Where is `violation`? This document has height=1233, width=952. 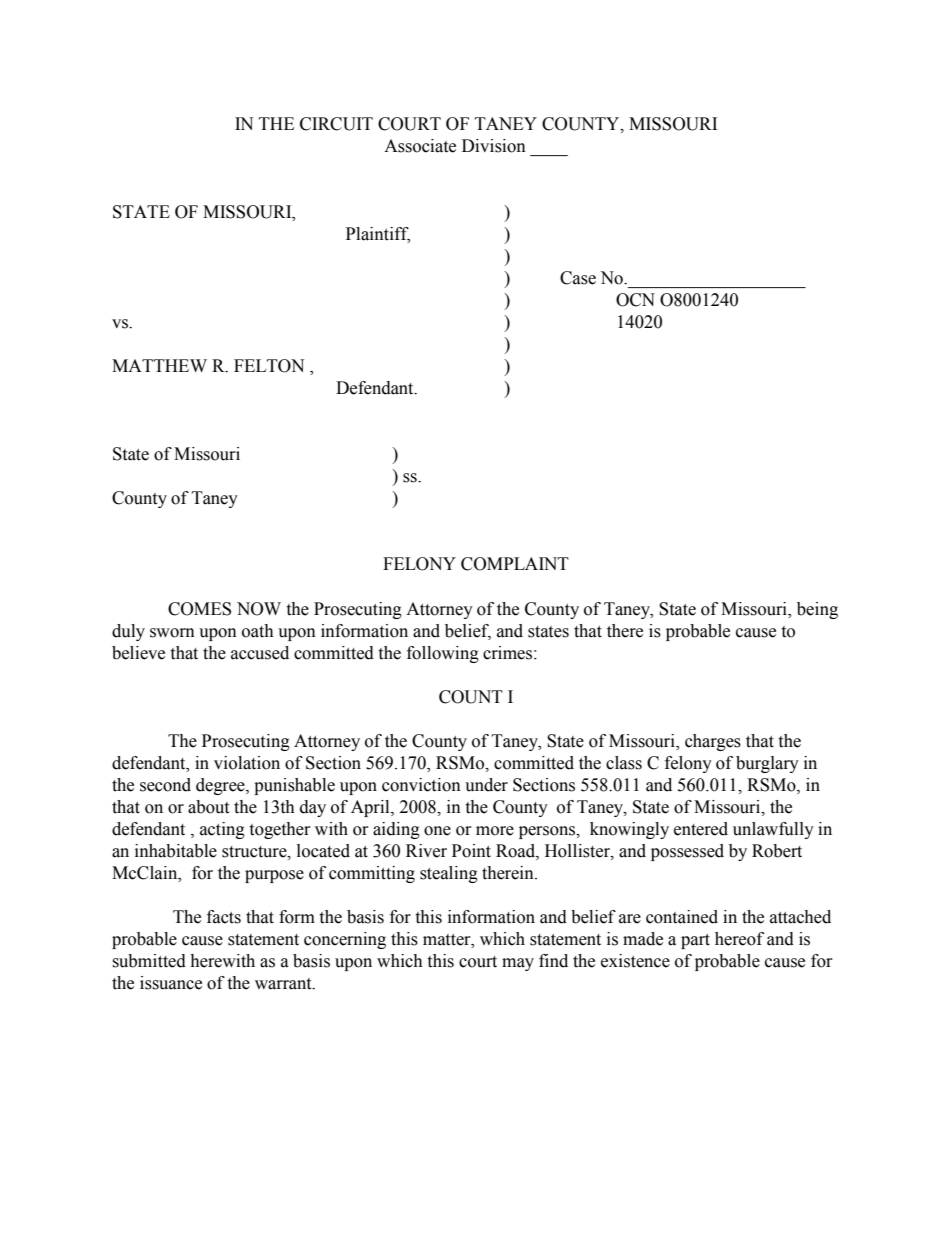 violation is located at coordinates (247, 763).
